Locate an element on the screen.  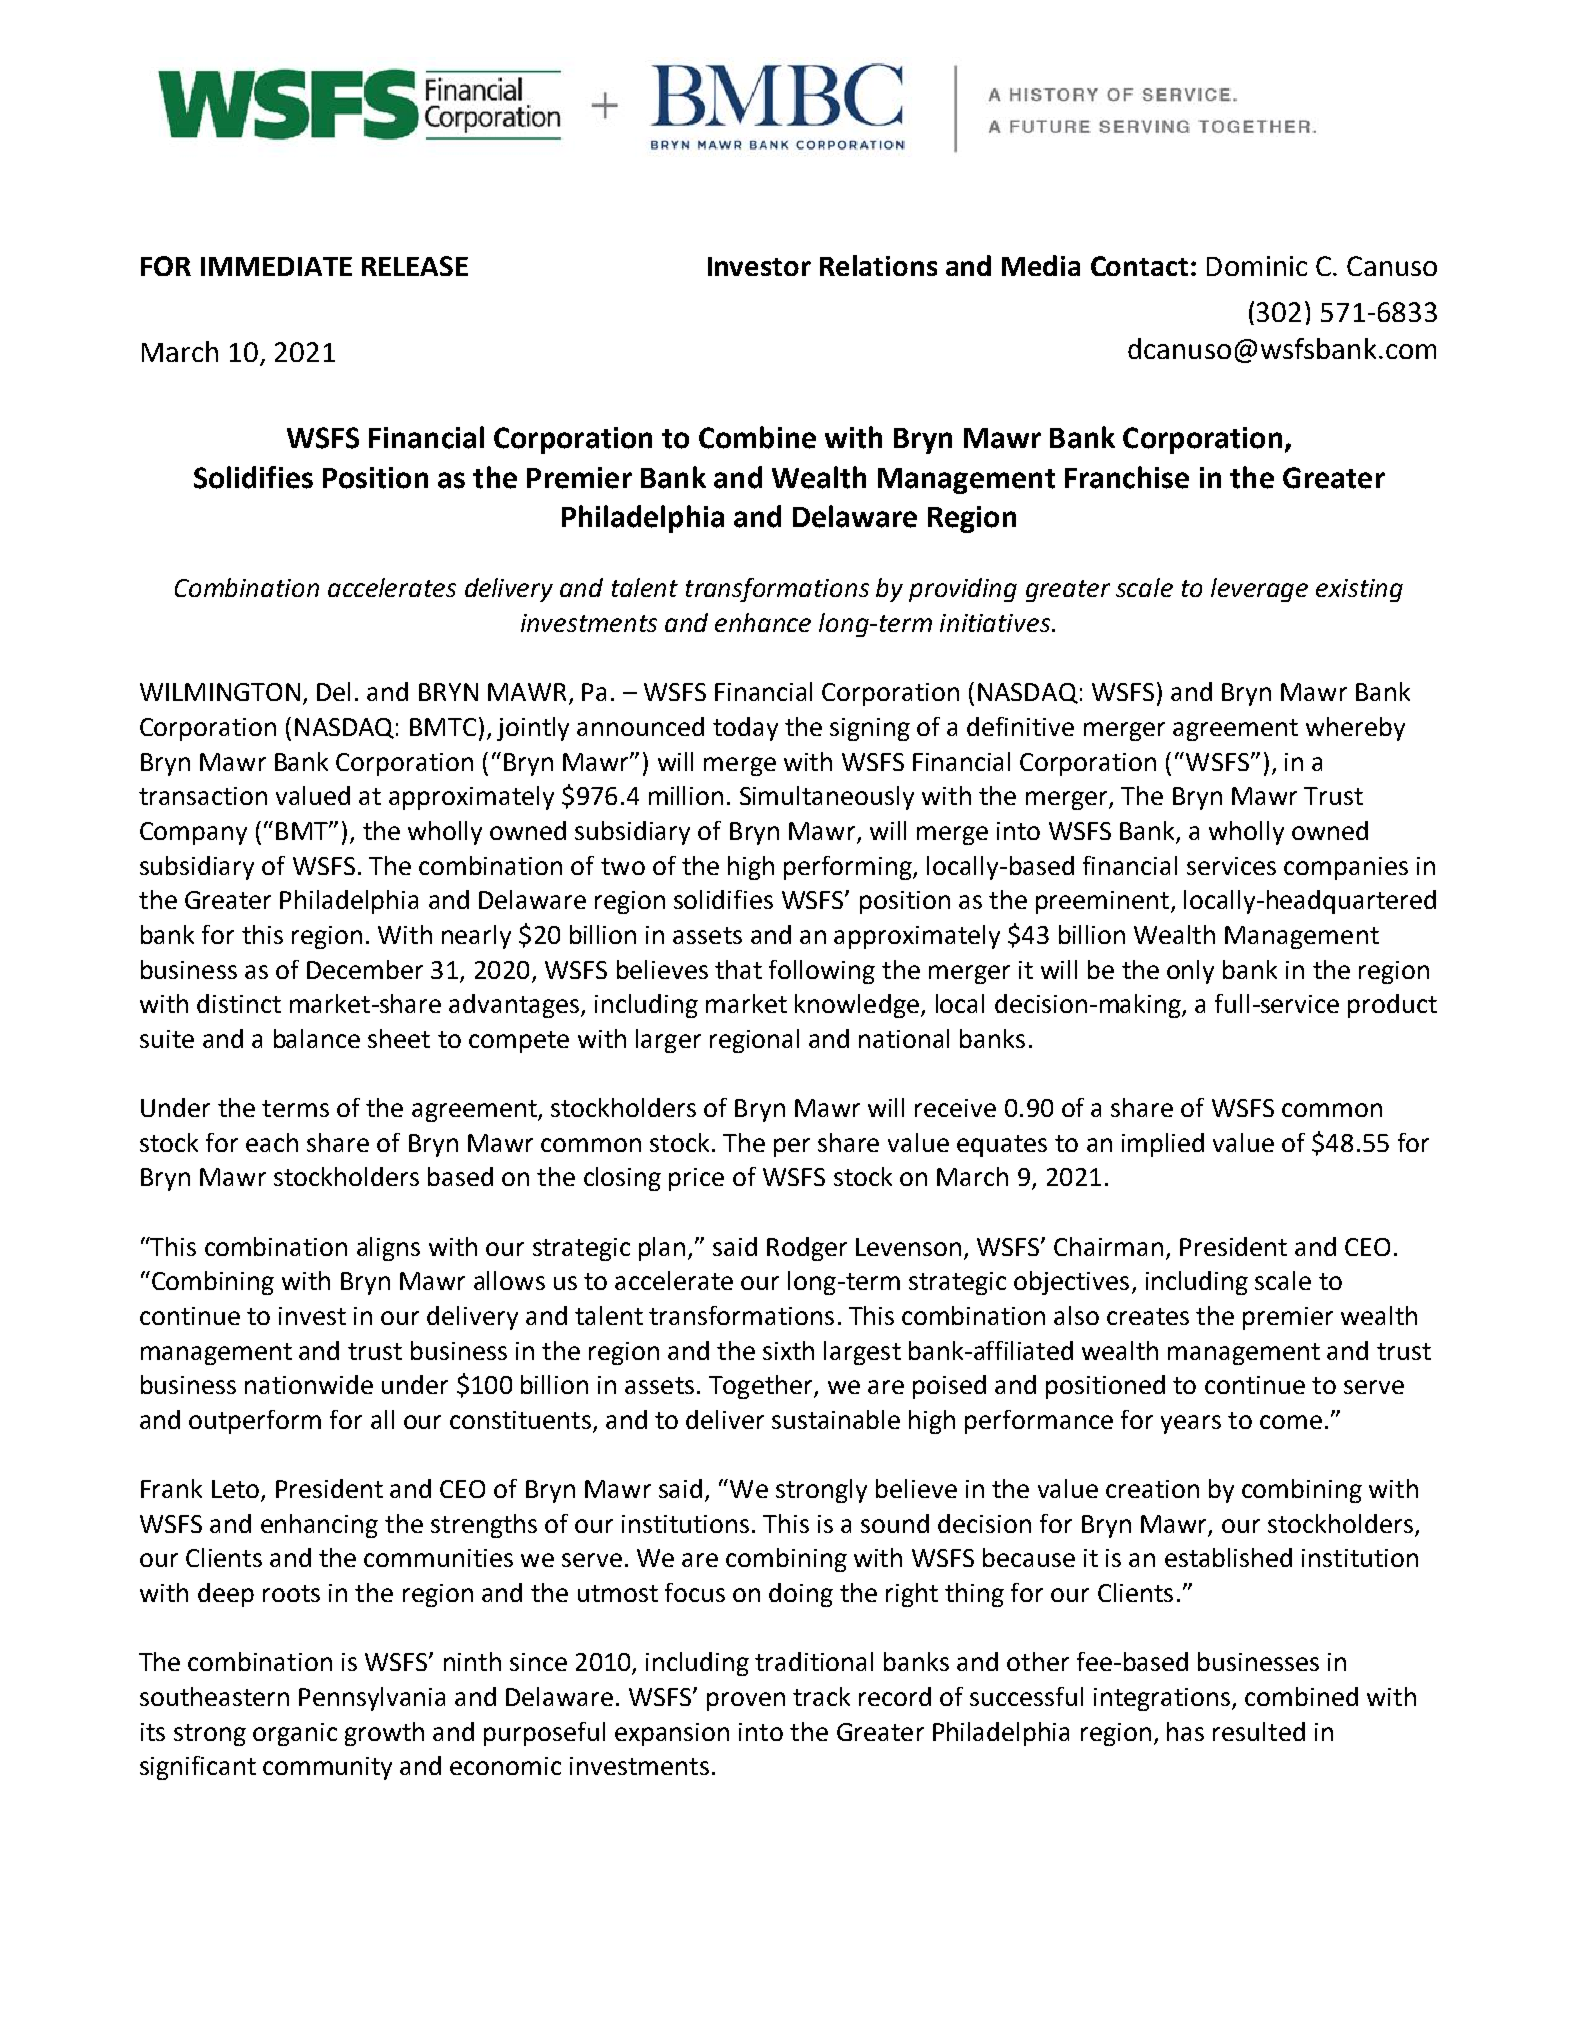
balance is located at coordinates (317, 1038).
